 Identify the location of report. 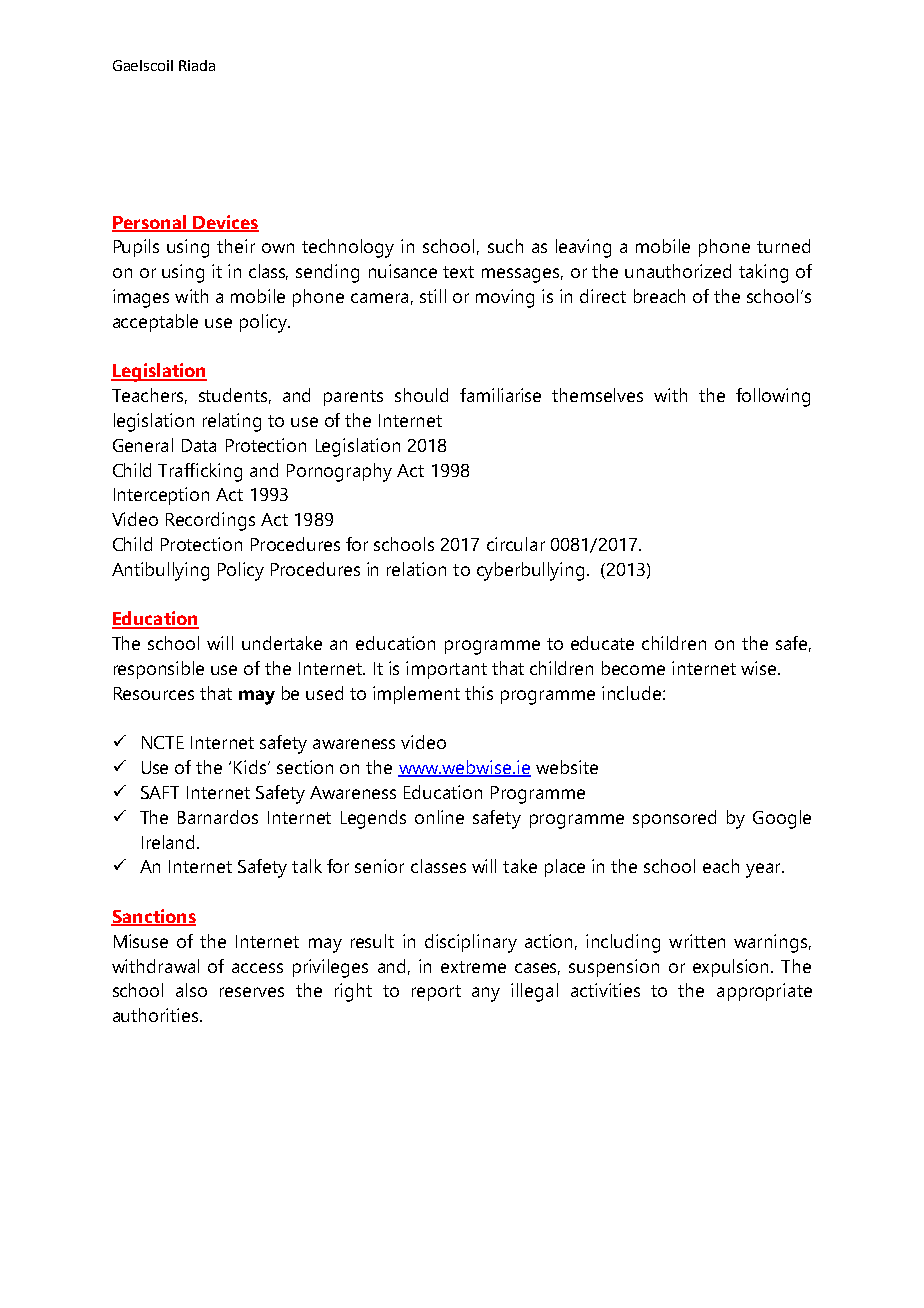
(436, 993).
